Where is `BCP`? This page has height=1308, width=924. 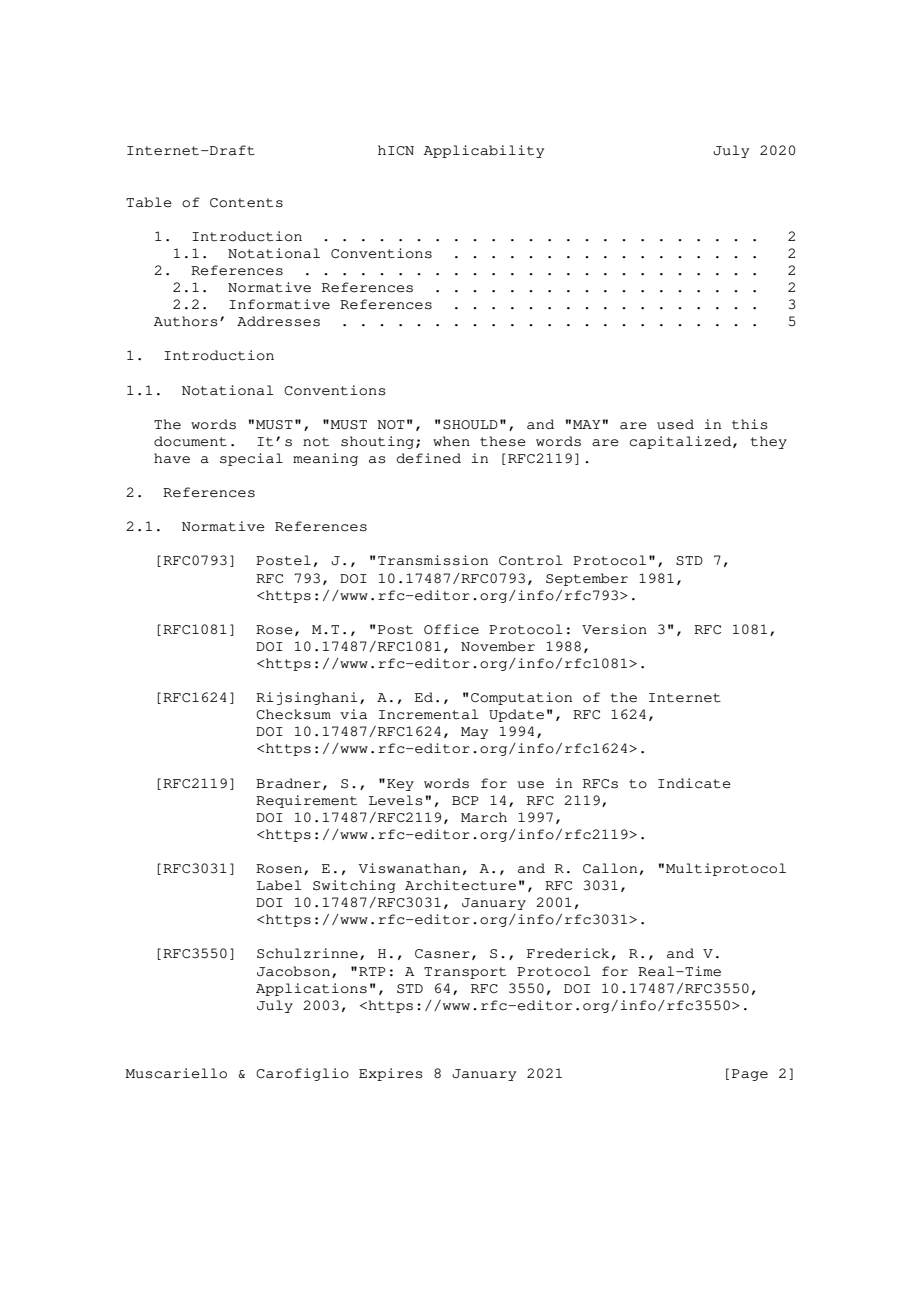
BCP is located at coordinates (465, 800).
